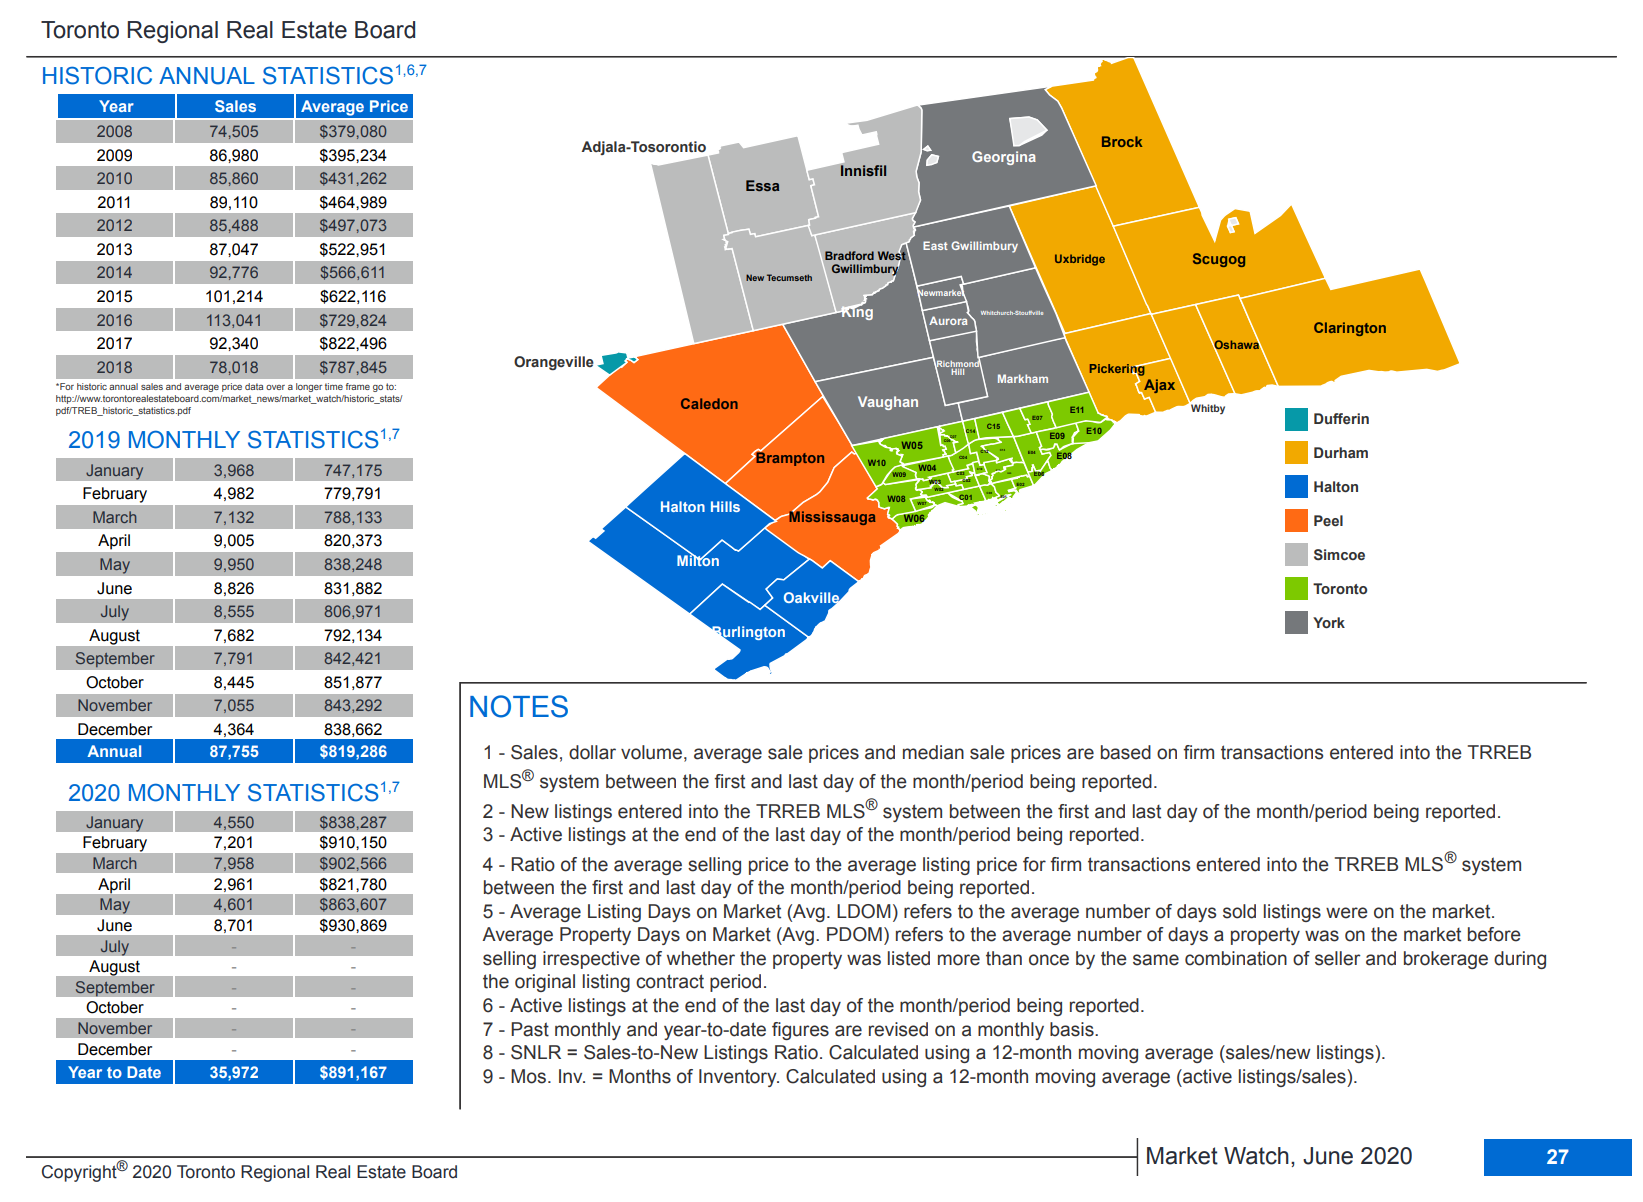  Describe the element at coordinates (1122, 141) in the screenshot. I see `Brock` at that location.
